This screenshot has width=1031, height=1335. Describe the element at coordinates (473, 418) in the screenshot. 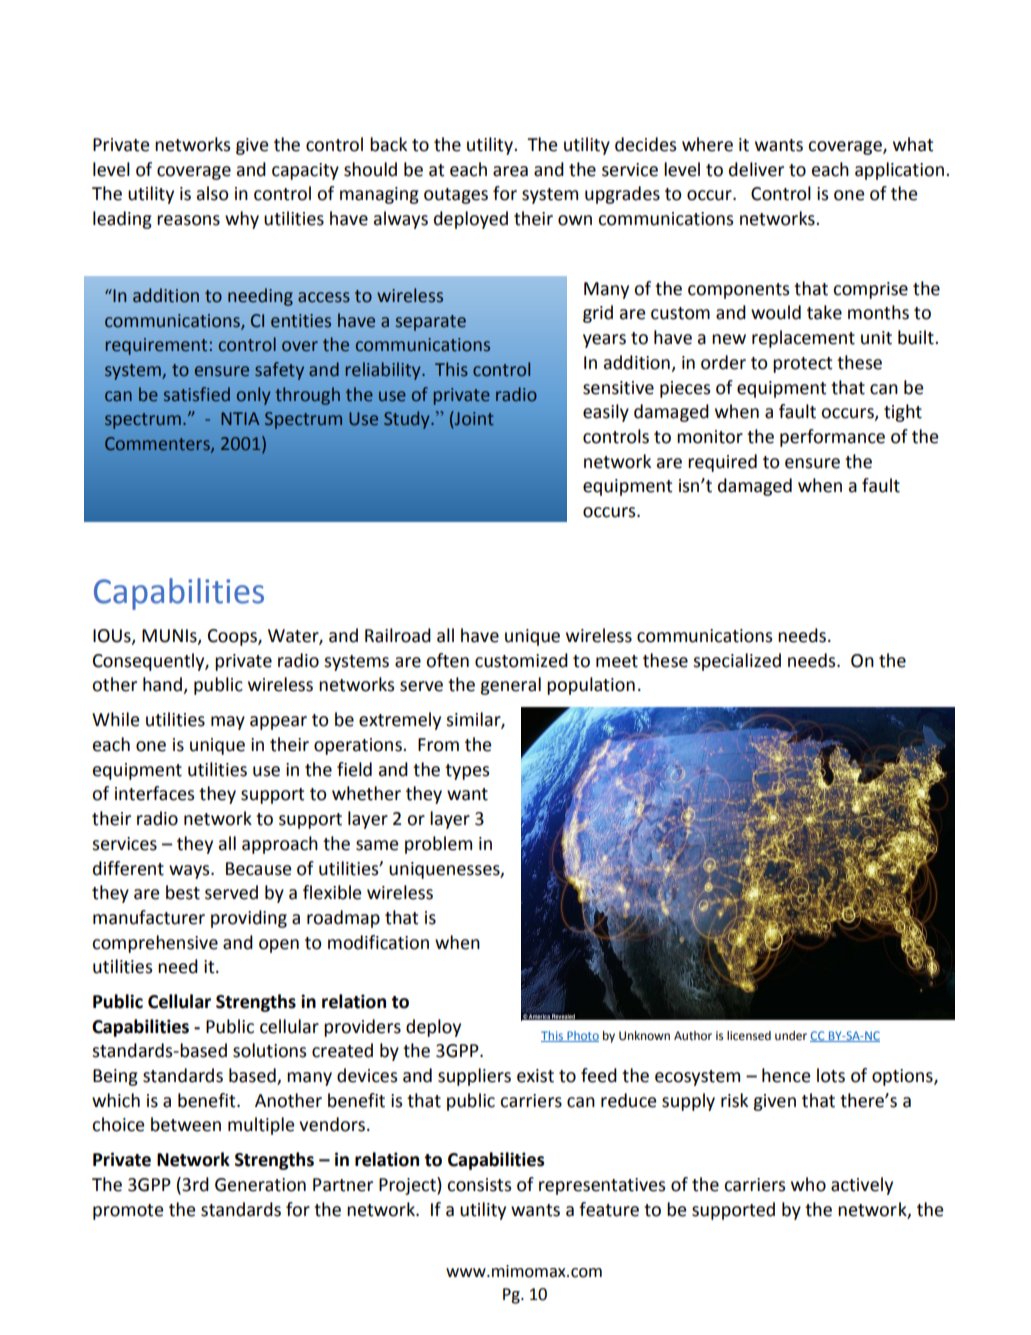

I see `Joint` at that location.
